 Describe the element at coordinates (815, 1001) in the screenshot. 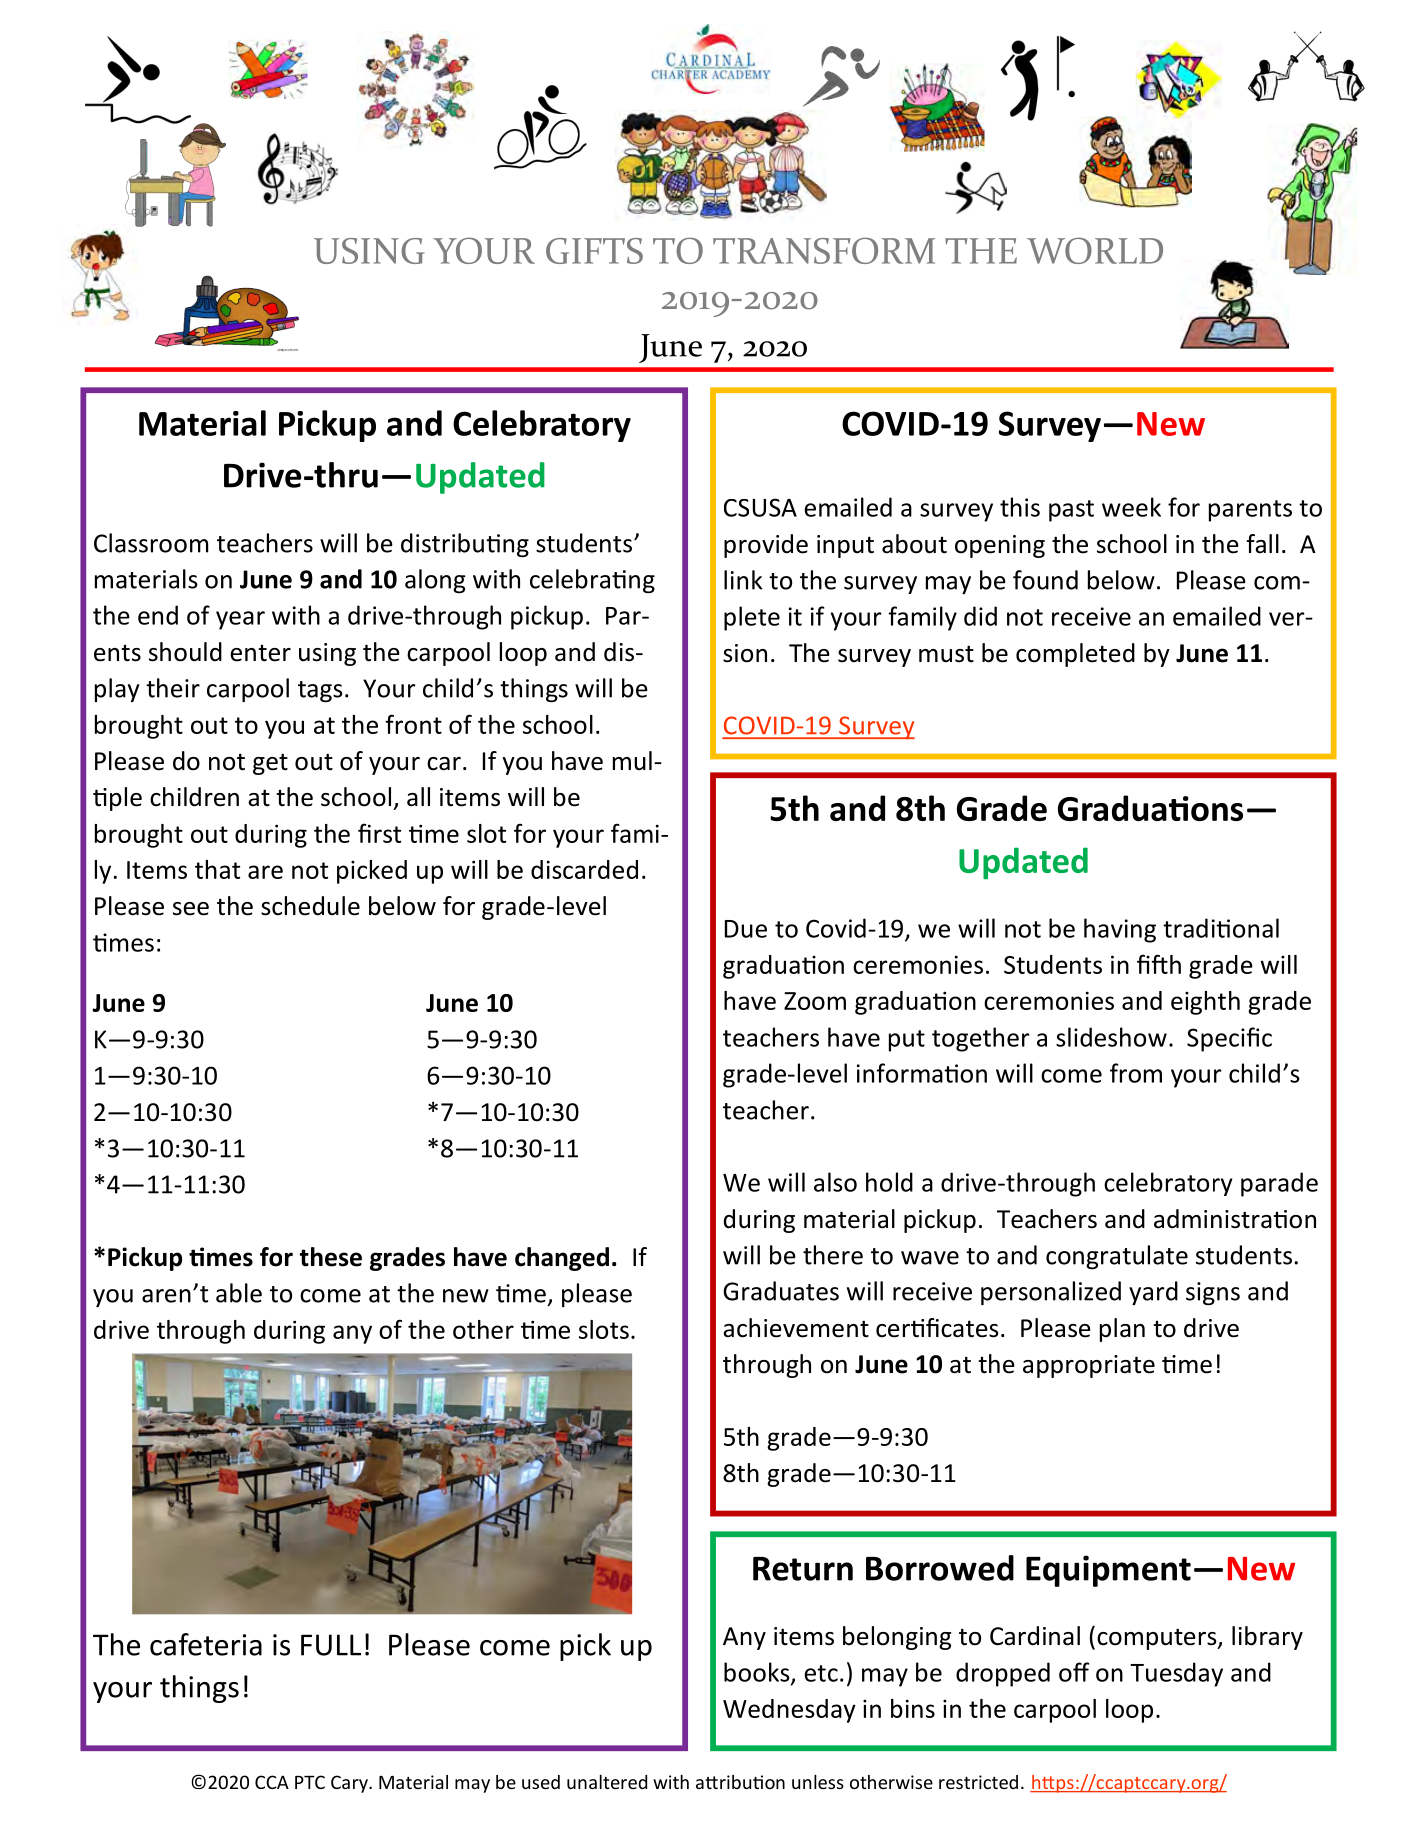

I see `Zoom` at that location.
